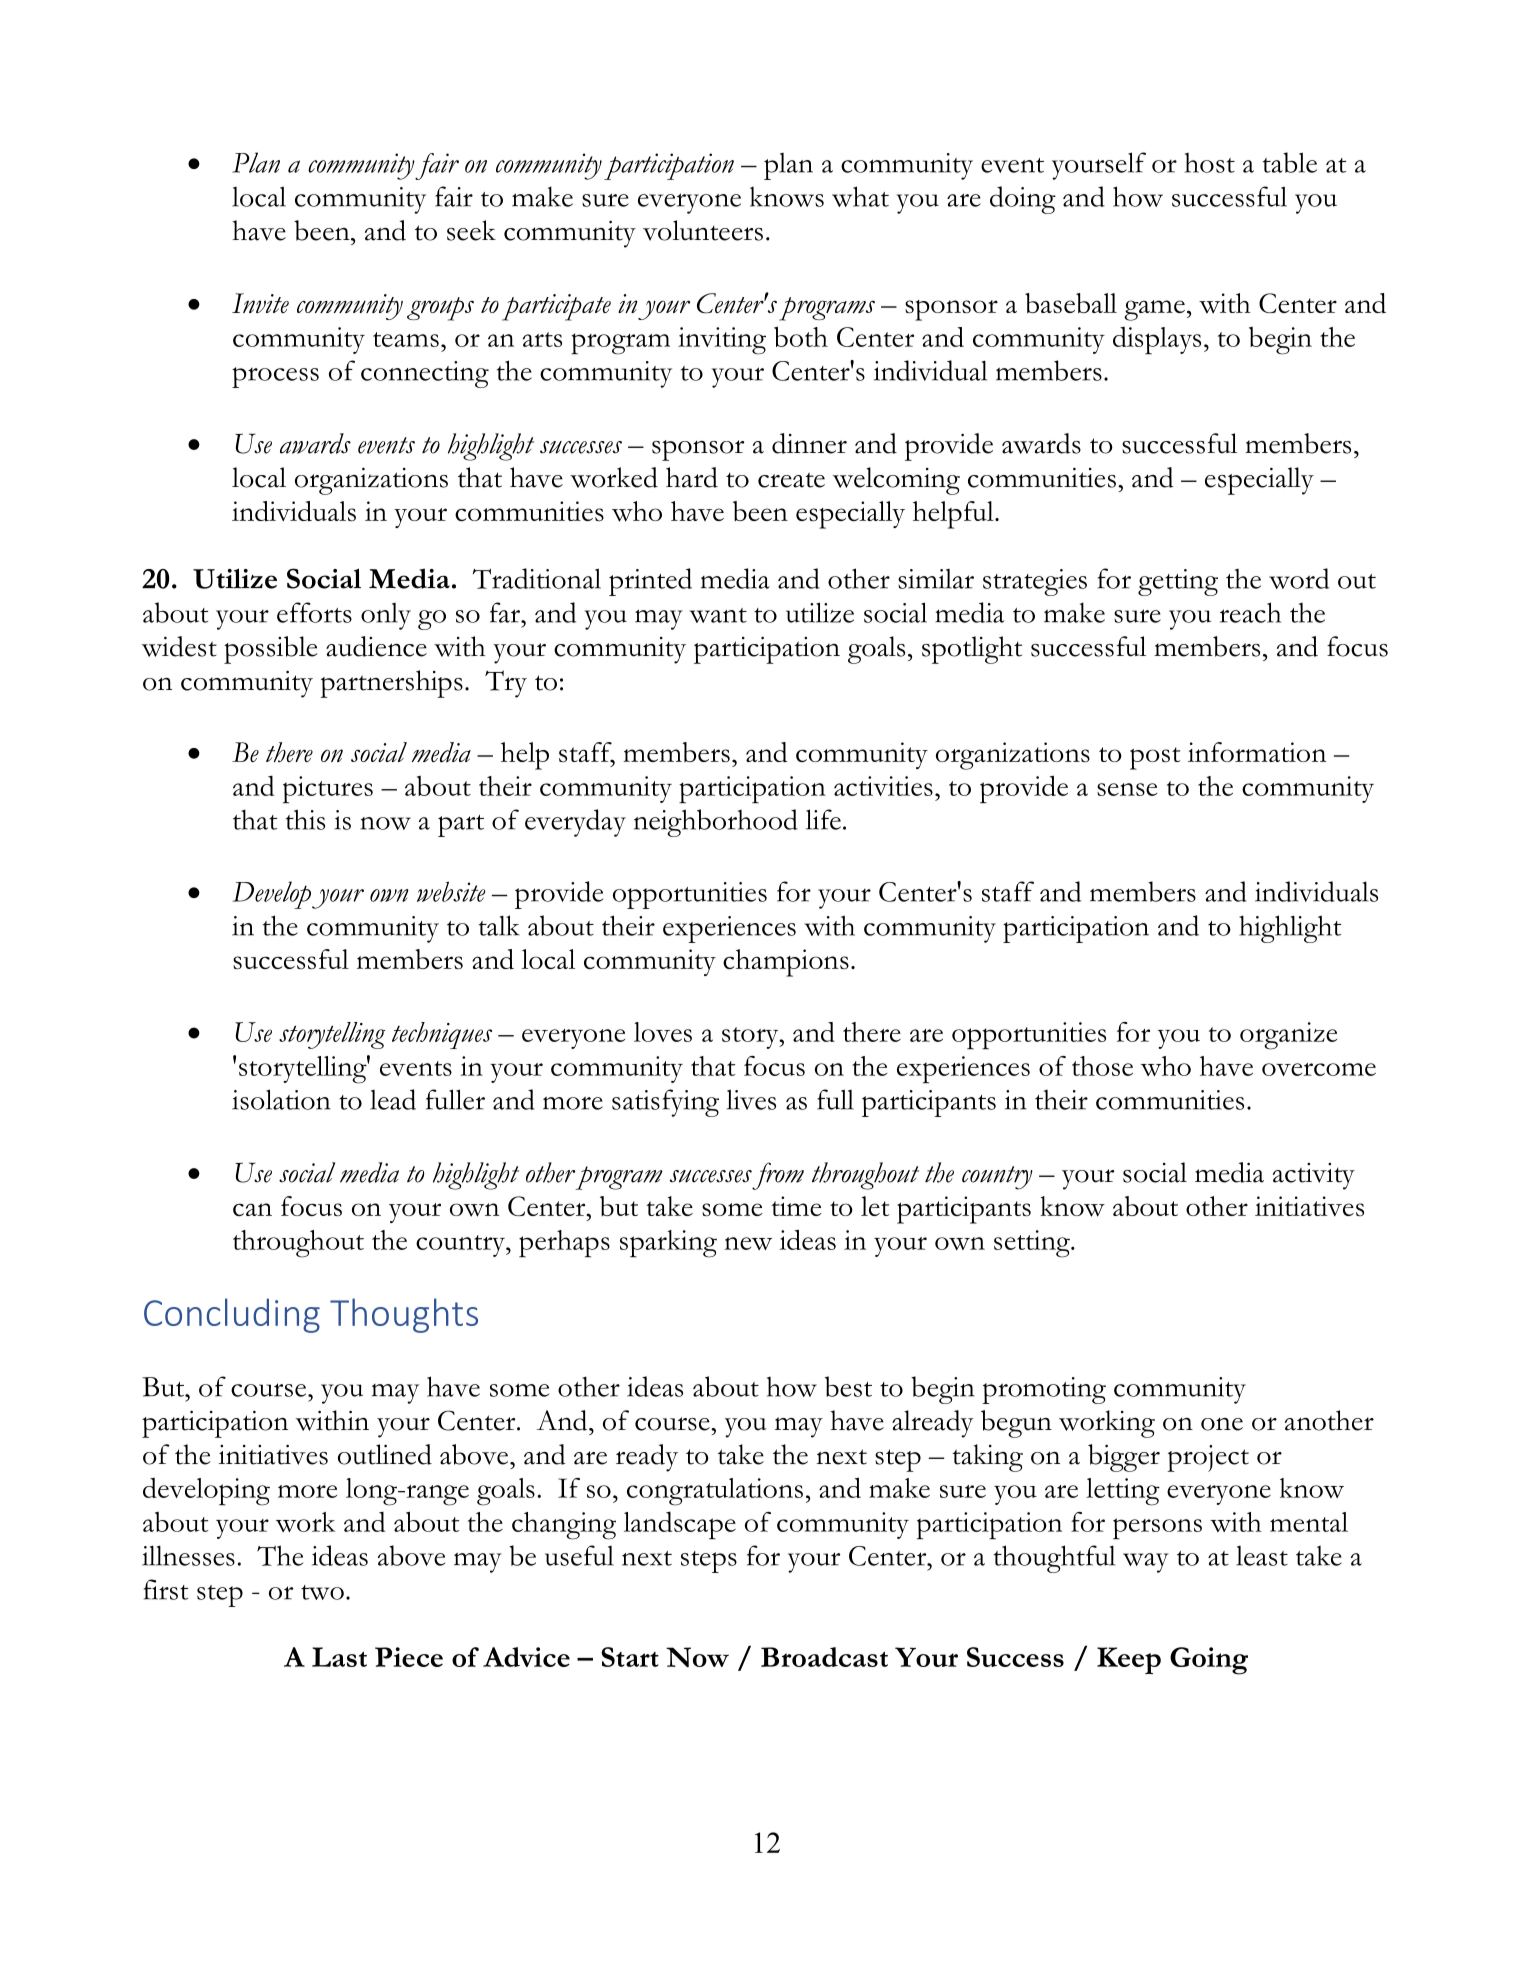  Describe the element at coordinates (260, 303) in the image. I see `Invite` at that location.
